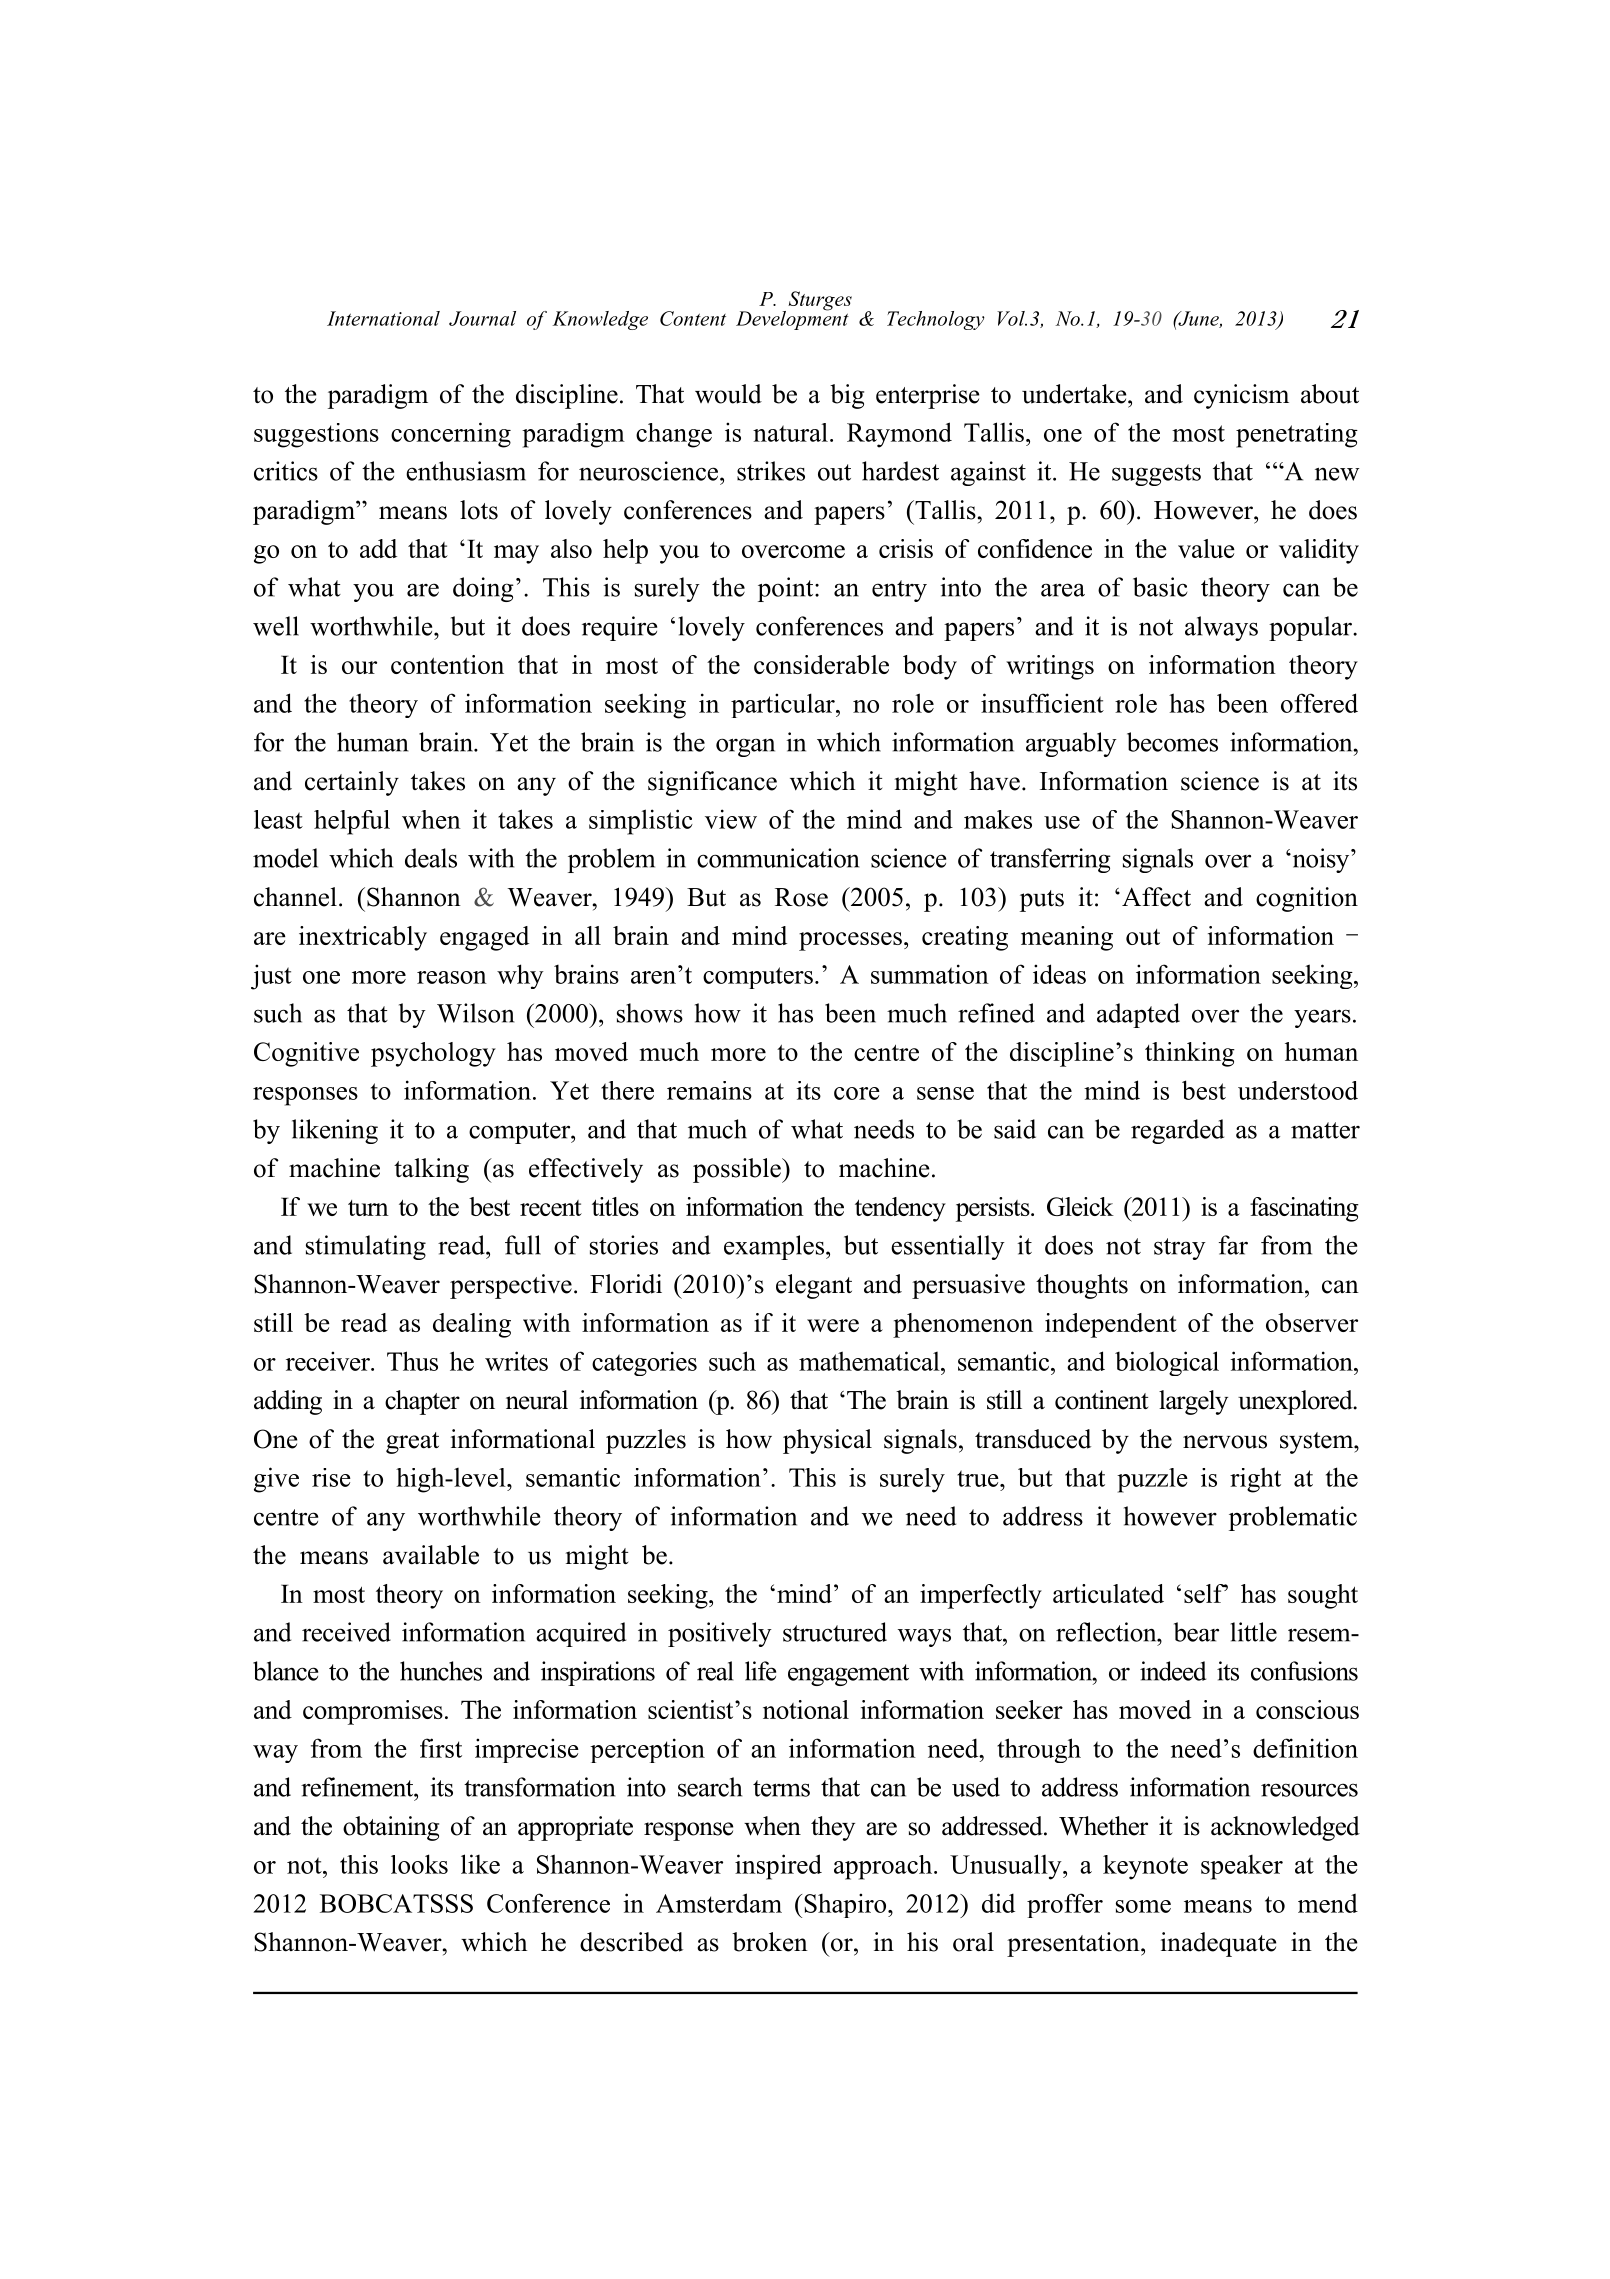  Describe the element at coordinates (1177, 1131) in the screenshot. I see `regarded` at that location.
